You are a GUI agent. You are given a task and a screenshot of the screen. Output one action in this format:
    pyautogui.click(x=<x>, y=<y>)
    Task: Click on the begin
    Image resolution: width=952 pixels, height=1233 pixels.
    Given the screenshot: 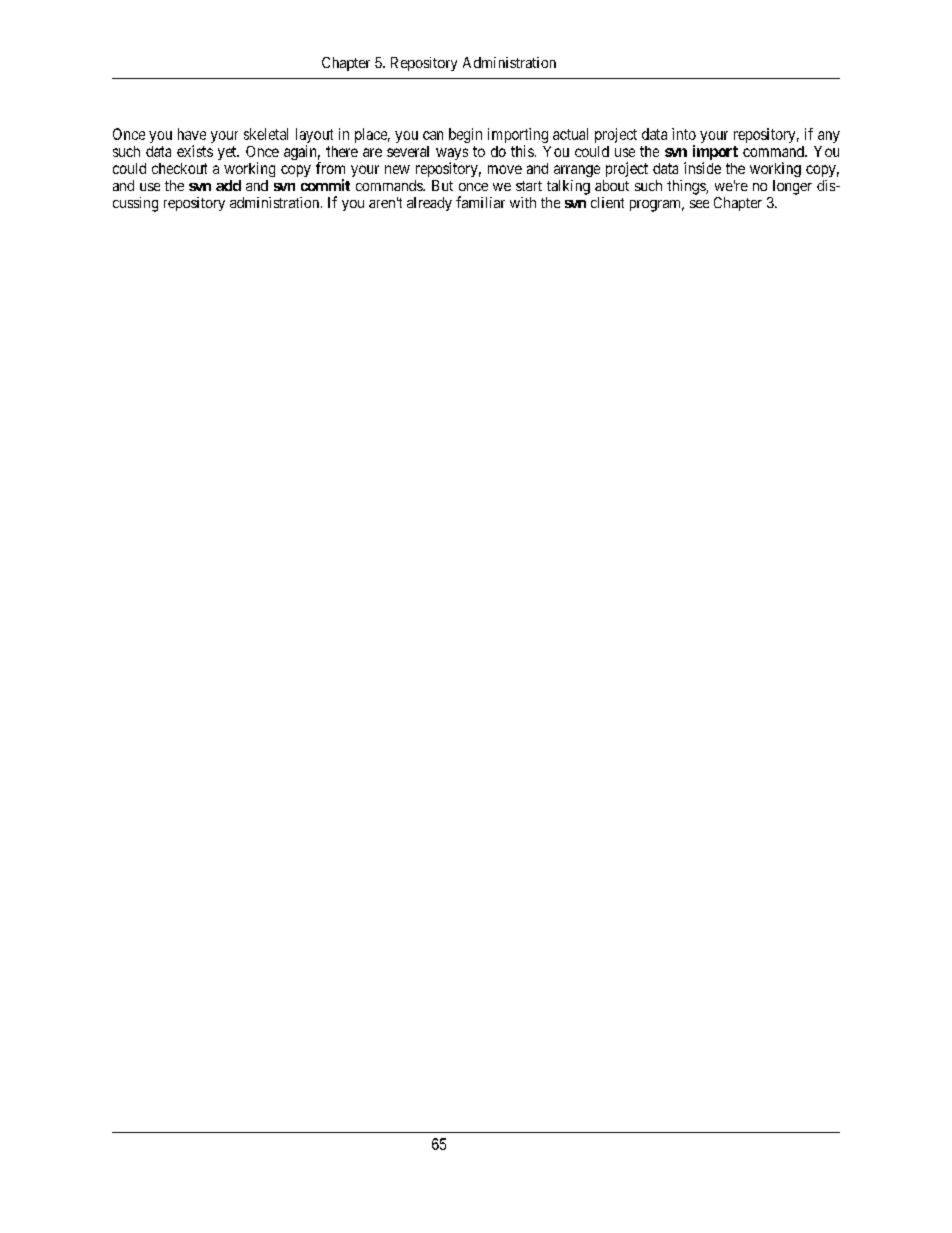 What is the action you would take?
    pyautogui.click(x=465, y=135)
